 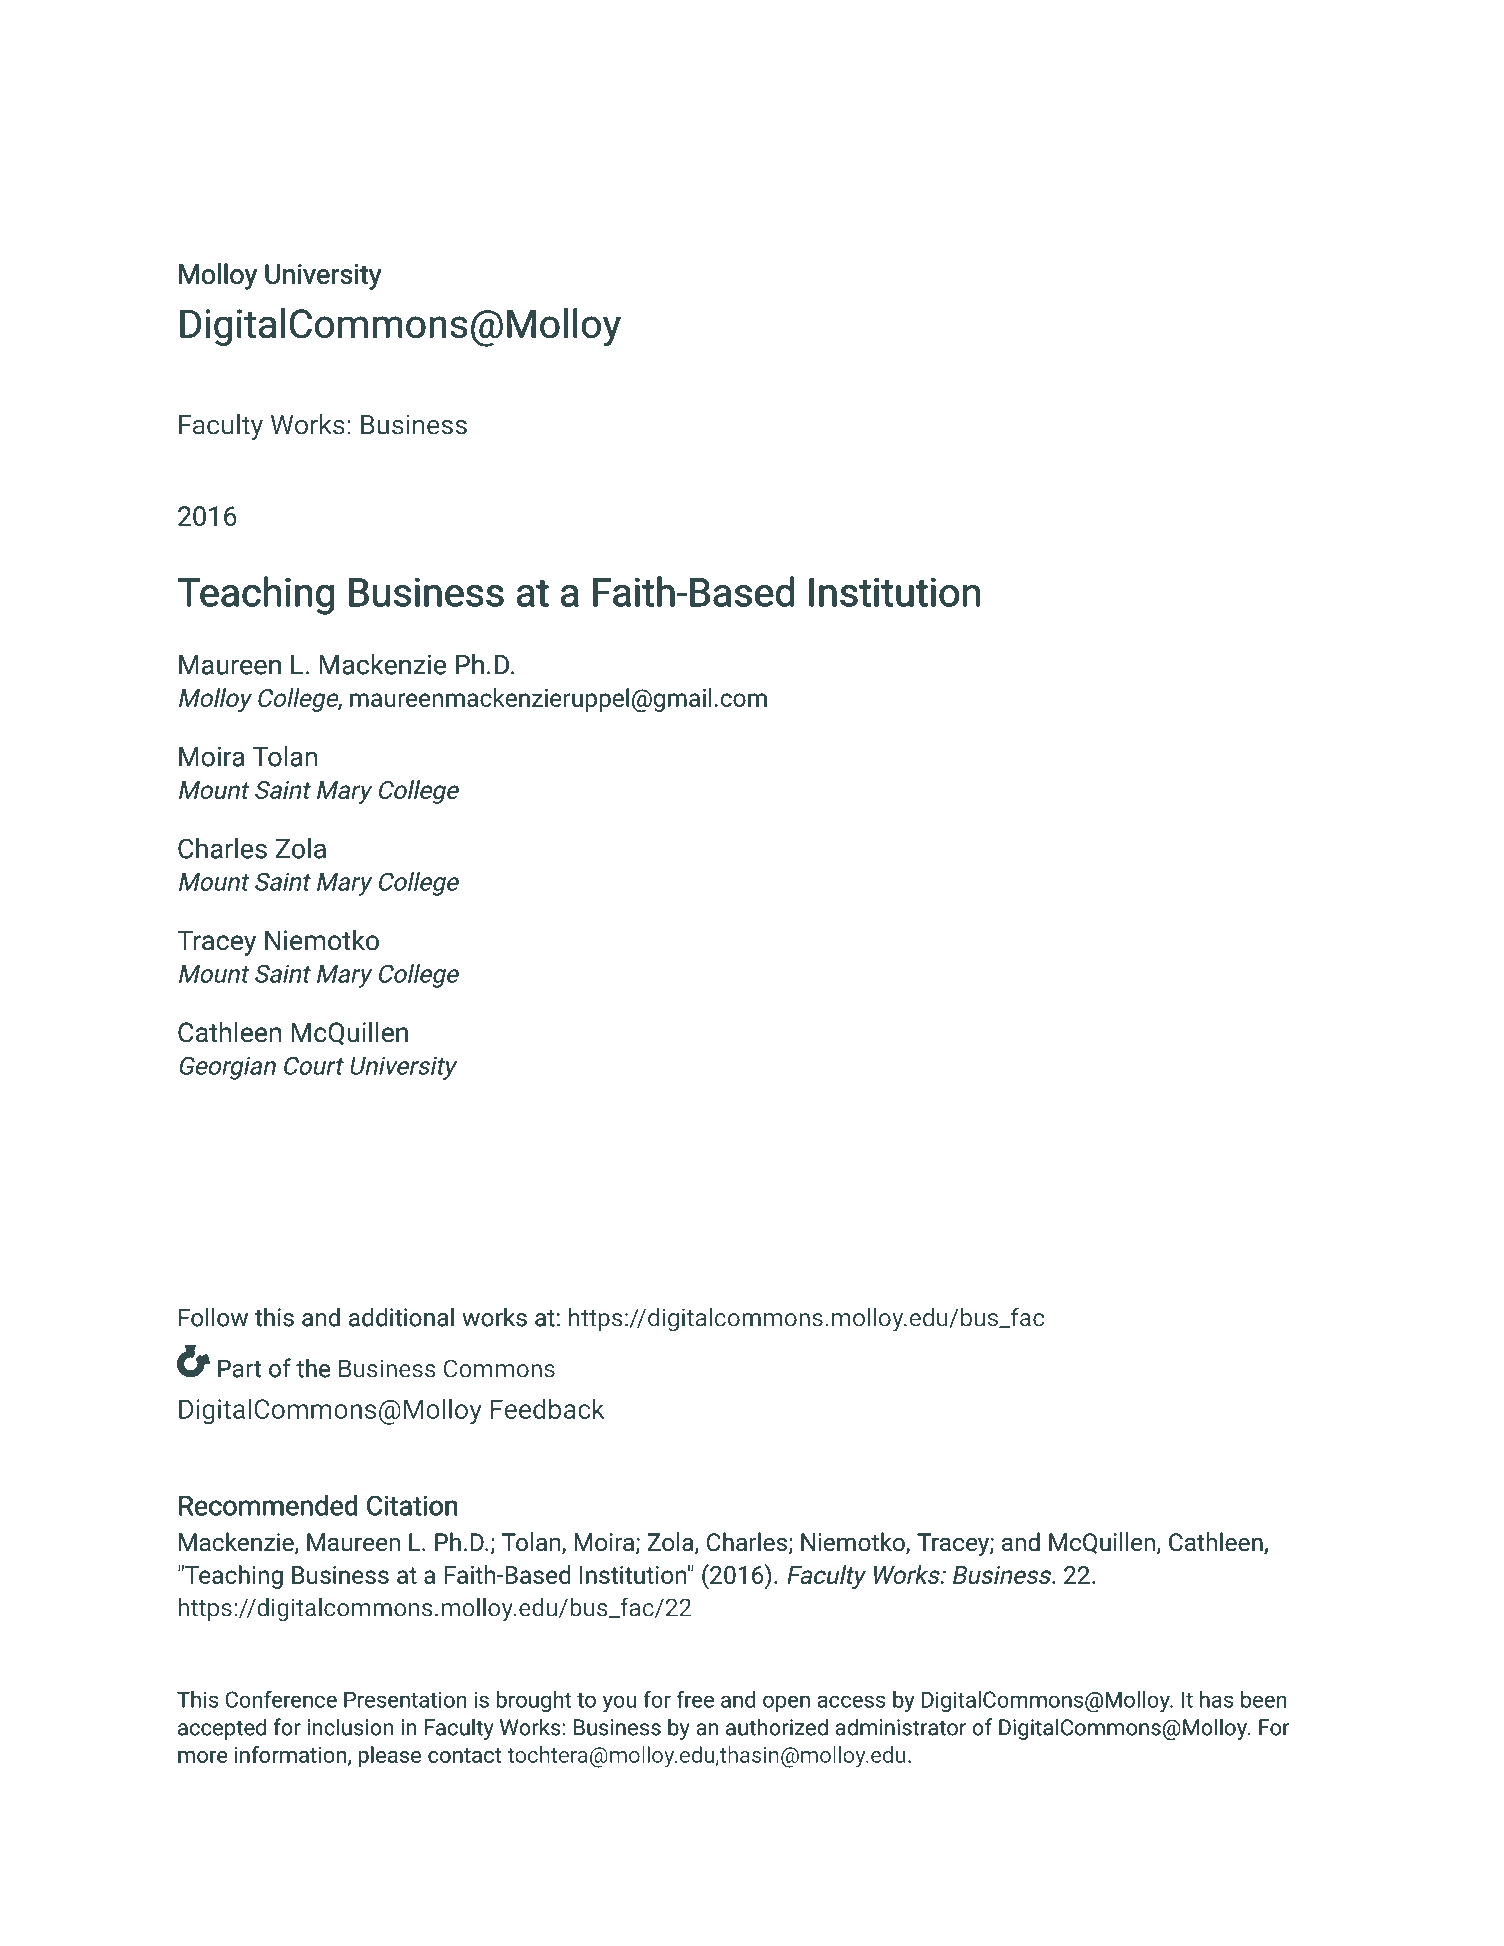 I want to click on been, so click(x=1264, y=1699).
